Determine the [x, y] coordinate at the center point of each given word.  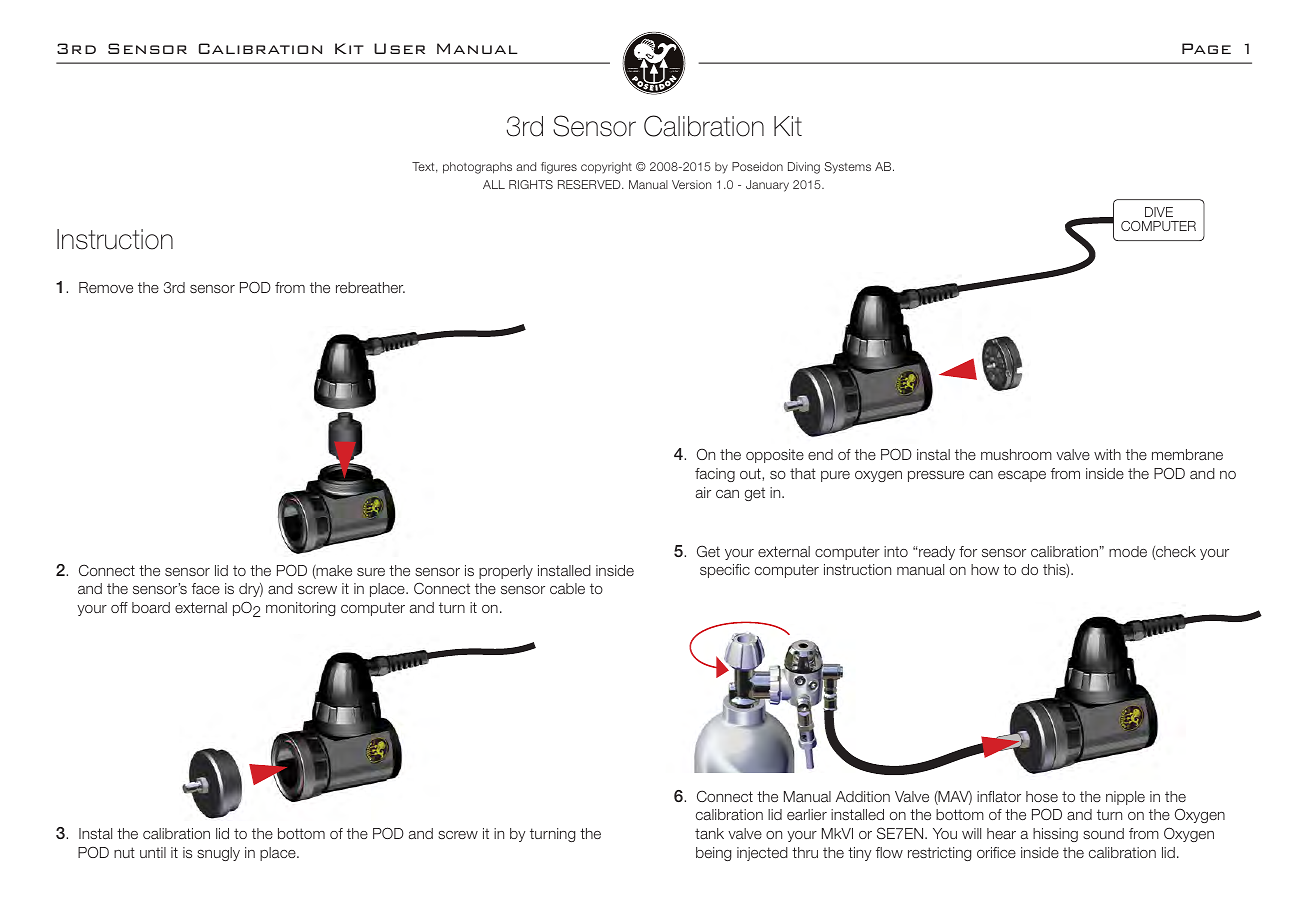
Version [691, 184]
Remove [106, 287]
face [206, 588]
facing [715, 475]
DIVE [1159, 212]
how [985, 569]
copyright [606, 168]
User [399, 48]
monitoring [300, 609]
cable [567, 588]
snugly [218, 854]
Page [1206, 48]
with [1107, 454]
